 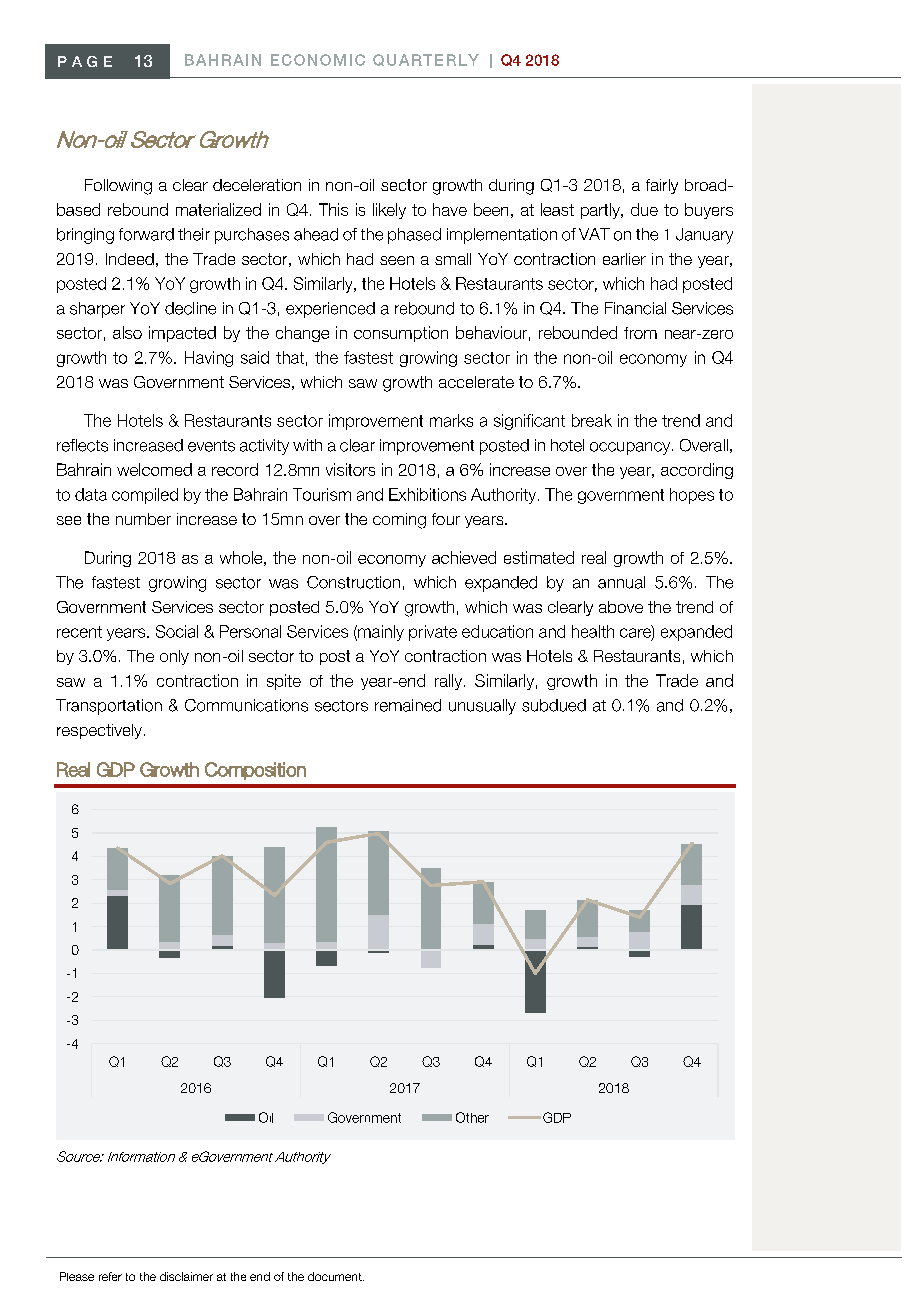 What do you see at coordinates (186, 1276) in the screenshot?
I see `disclaimer` at bounding box center [186, 1276].
